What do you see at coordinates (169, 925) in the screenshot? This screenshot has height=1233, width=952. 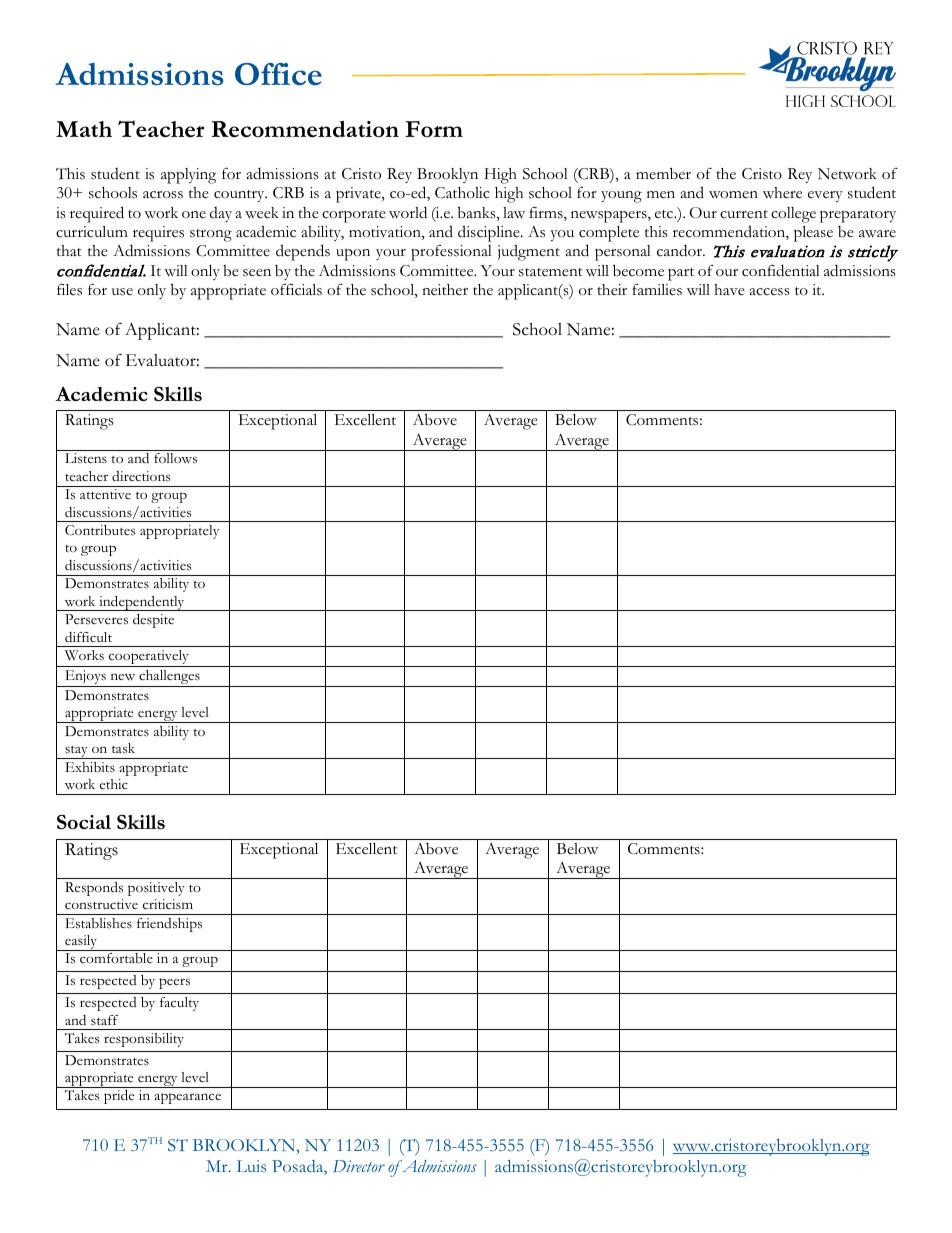 I see `friendships` at bounding box center [169, 925].
